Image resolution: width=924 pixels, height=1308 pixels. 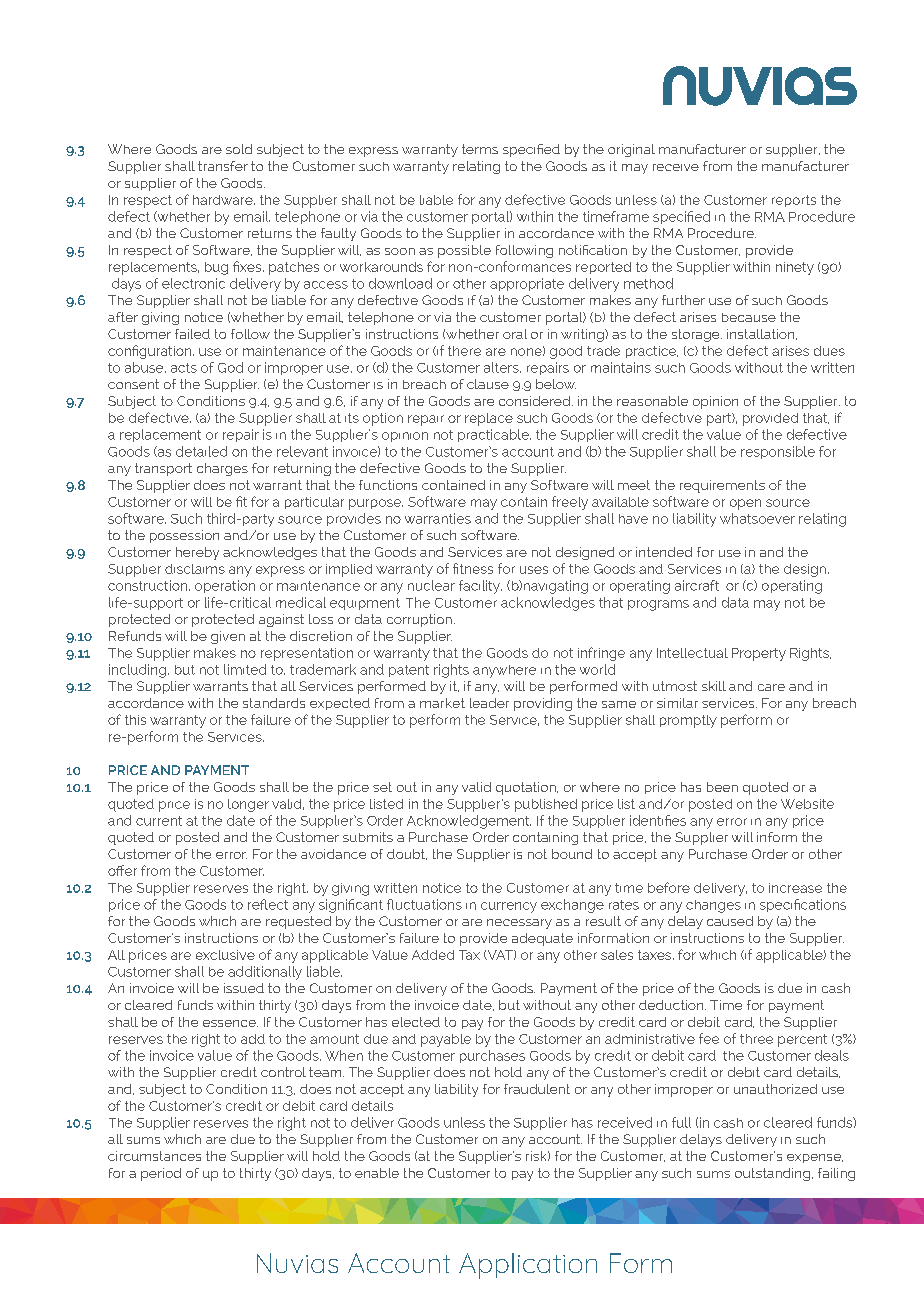 I want to click on period, so click(x=161, y=1174).
